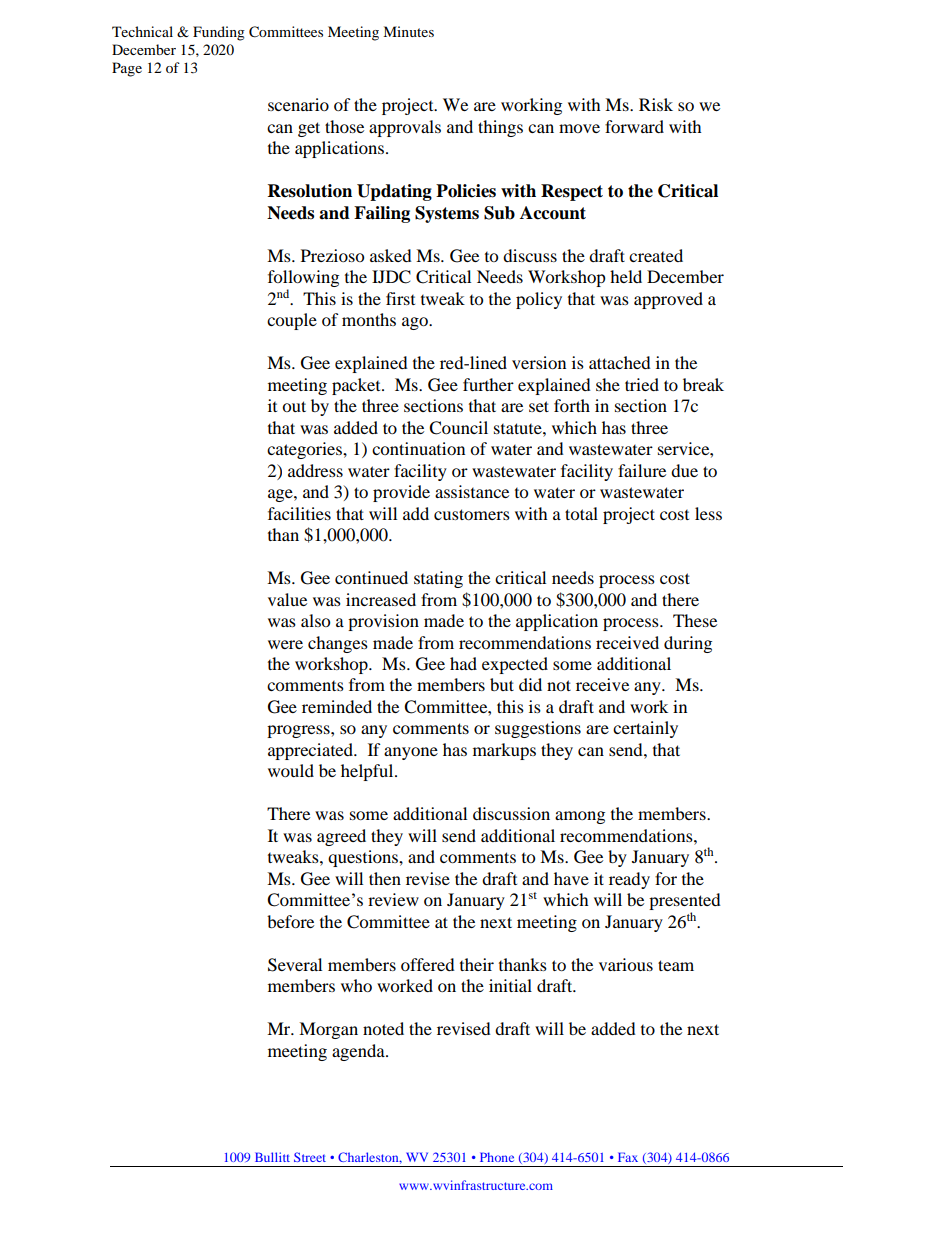  Describe the element at coordinates (656, 104) in the screenshot. I see `Risk` at that location.
